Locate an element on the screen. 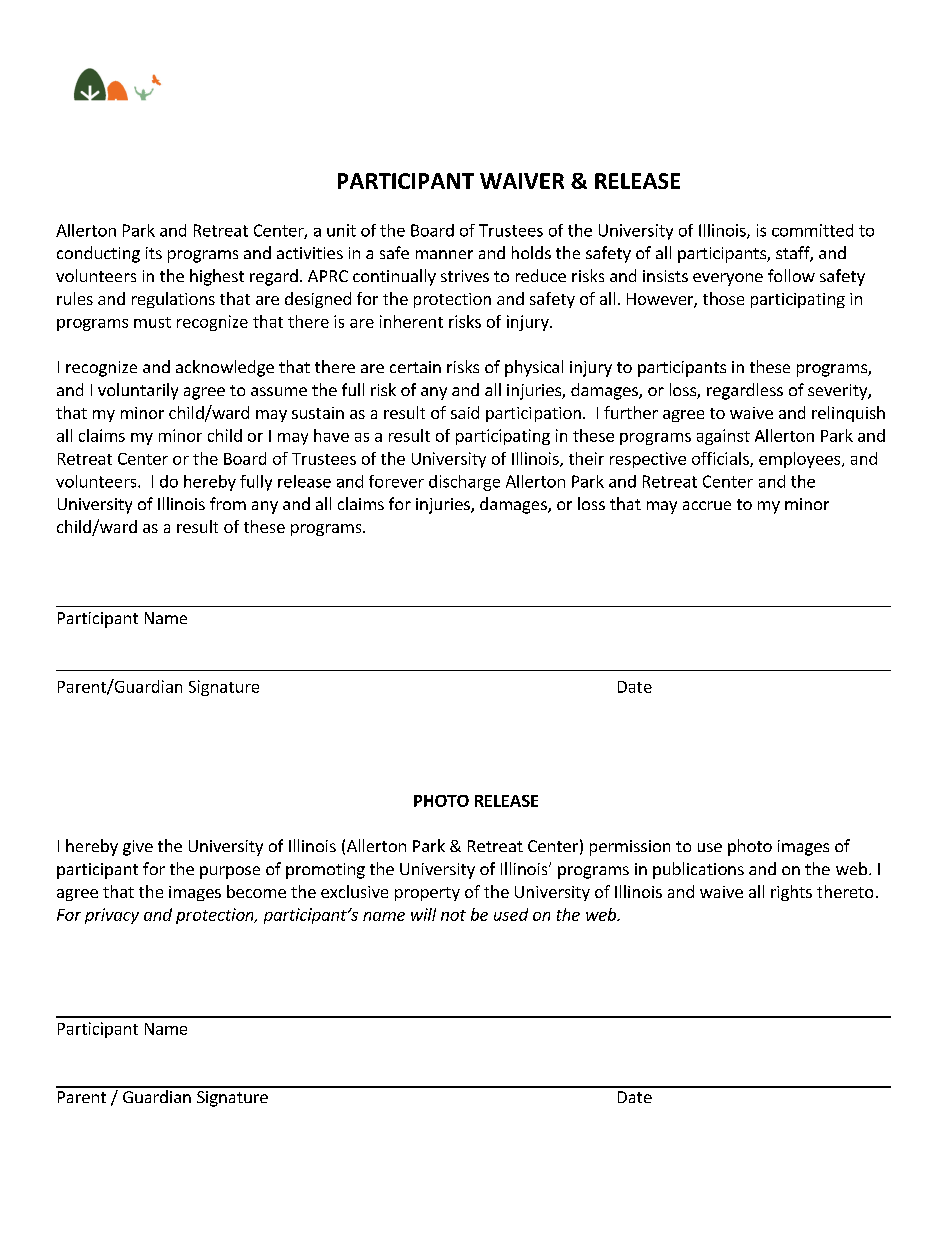  rights is located at coordinates (791, 893).
